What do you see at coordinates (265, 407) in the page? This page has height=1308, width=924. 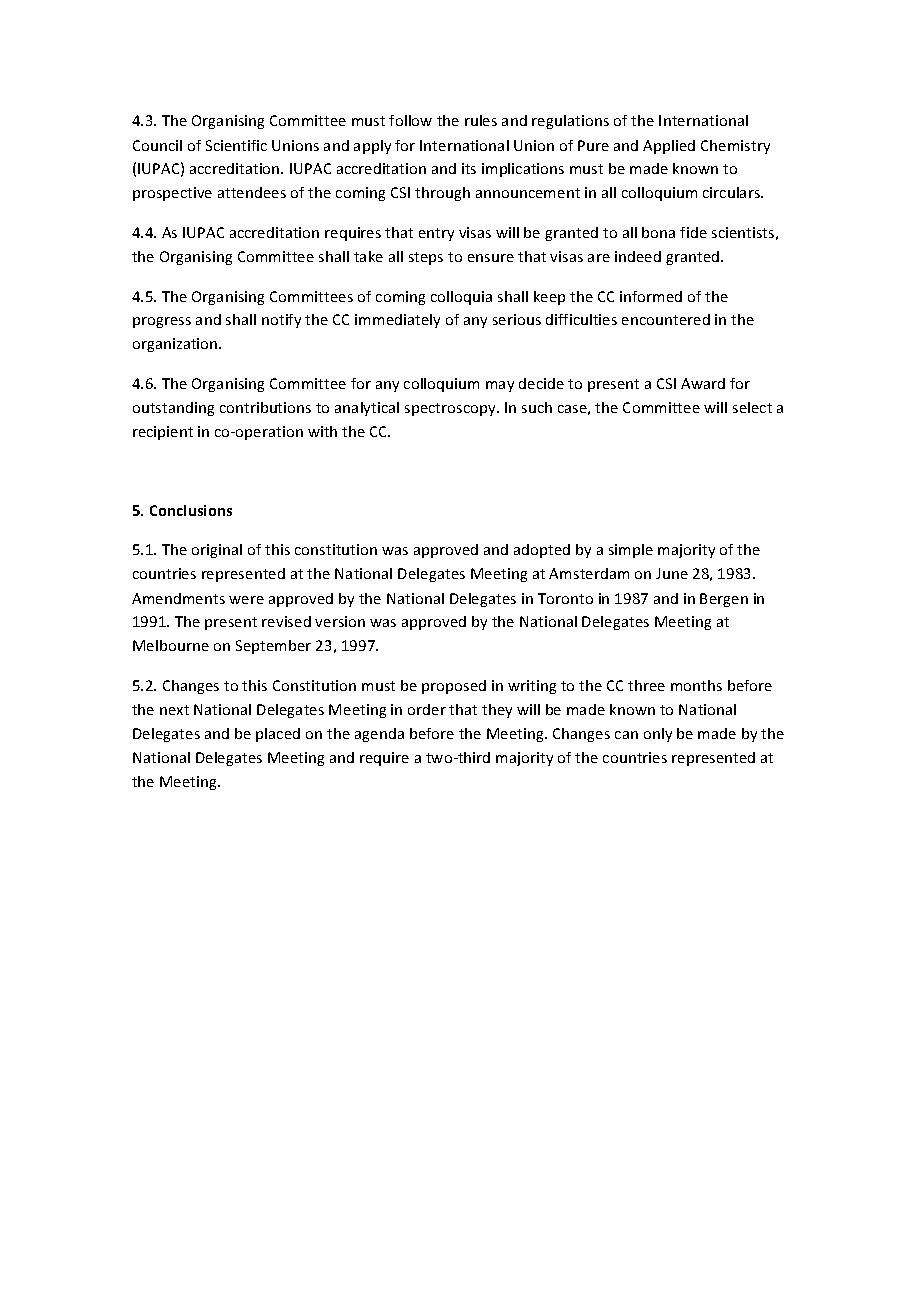 I see `contributions` at bounding box center [265, 407].
